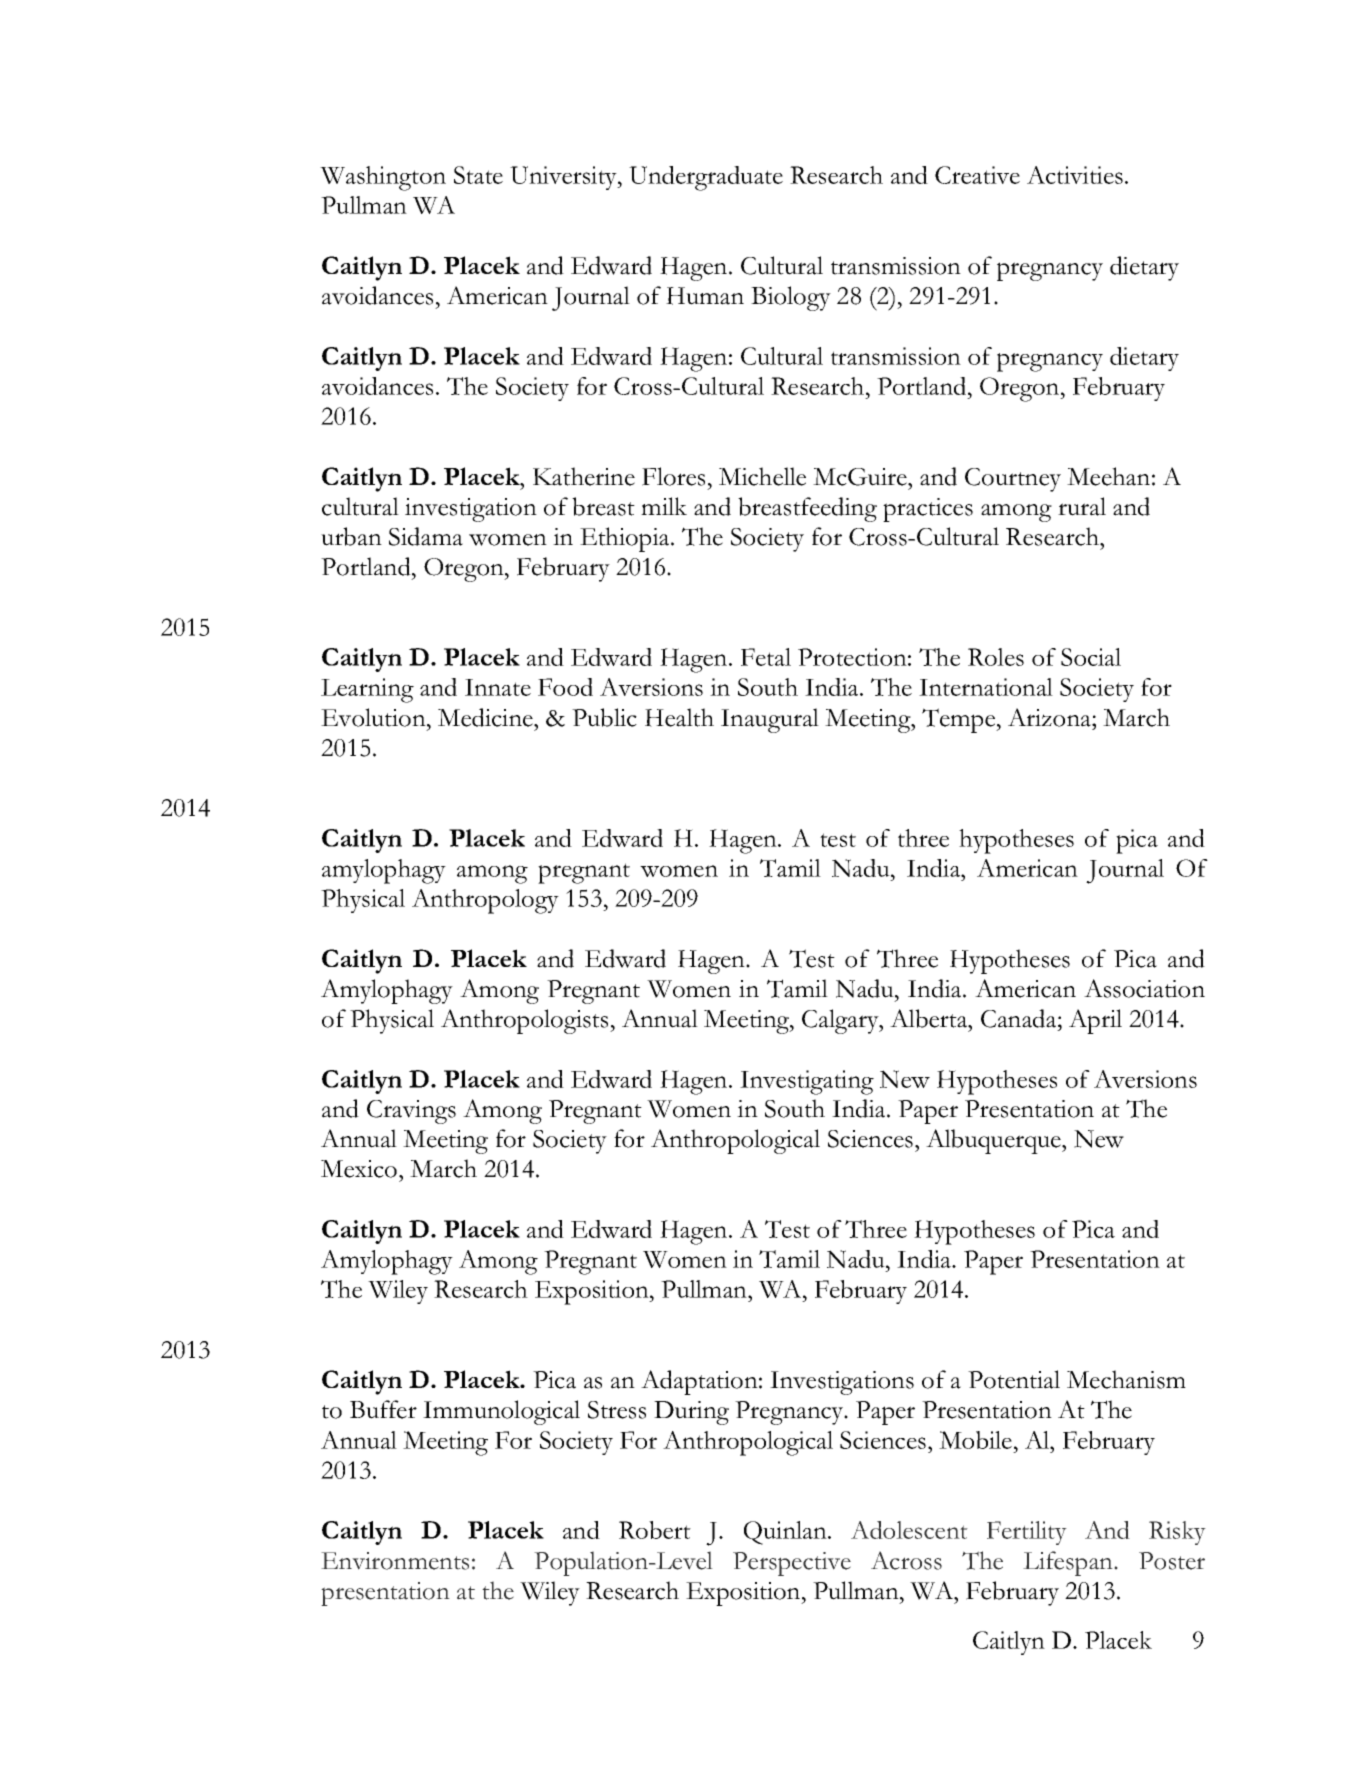  What do you see at coordinates (411, 1112) in the screenshot?
I see `Cravings` at bounding box center [411, 1112].
